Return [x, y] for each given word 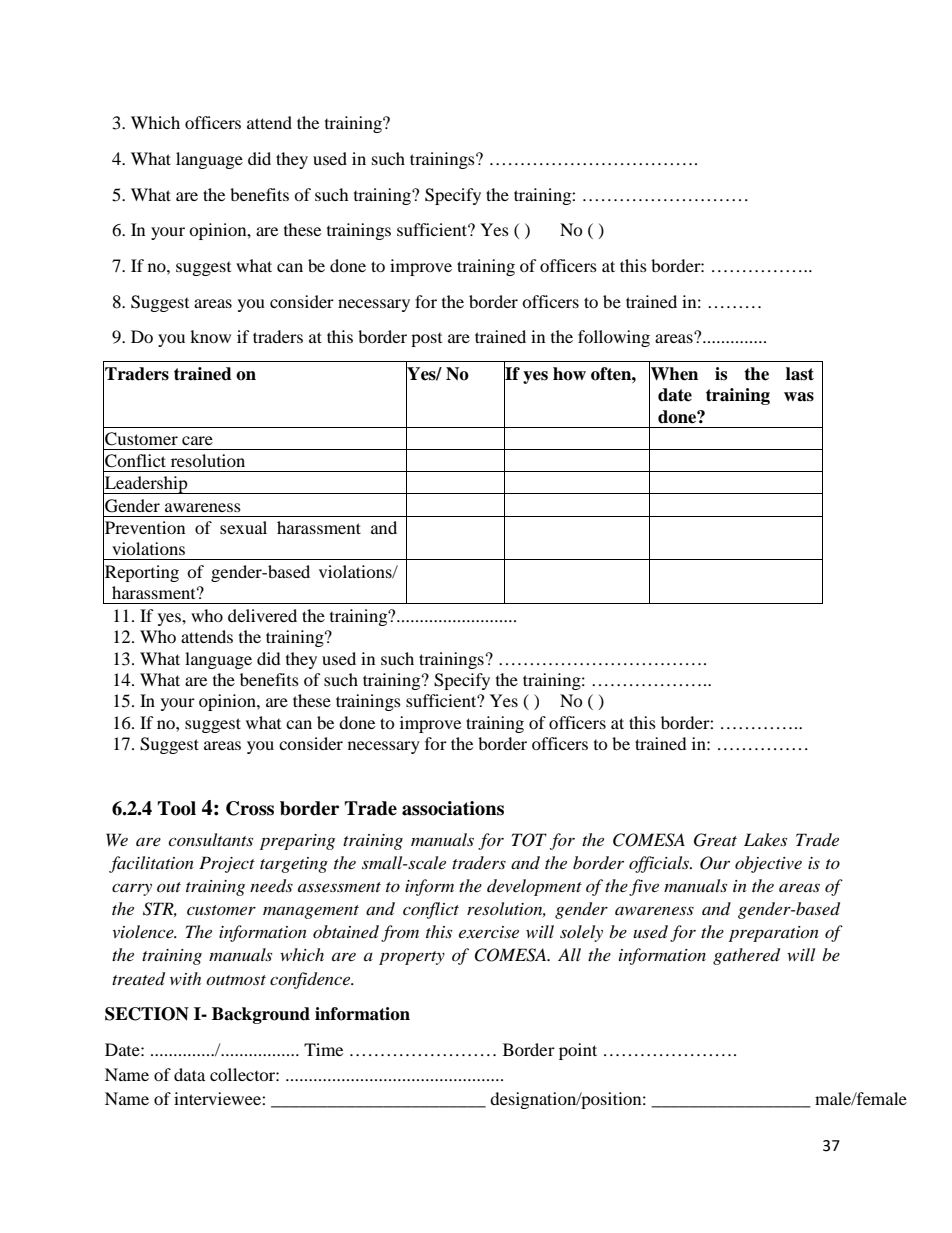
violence [144, 931]
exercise [489, 932]
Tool [177, 808]
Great [715, 840]
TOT [529, 840]
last [800, 374]
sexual [243, 527]
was [799, 397]
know [210, 336]
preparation [774, 934]
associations [453, 808]
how [569, 374]
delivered [262, 615]
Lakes [765, 839]
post [426, 340]
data [189, 1074]
